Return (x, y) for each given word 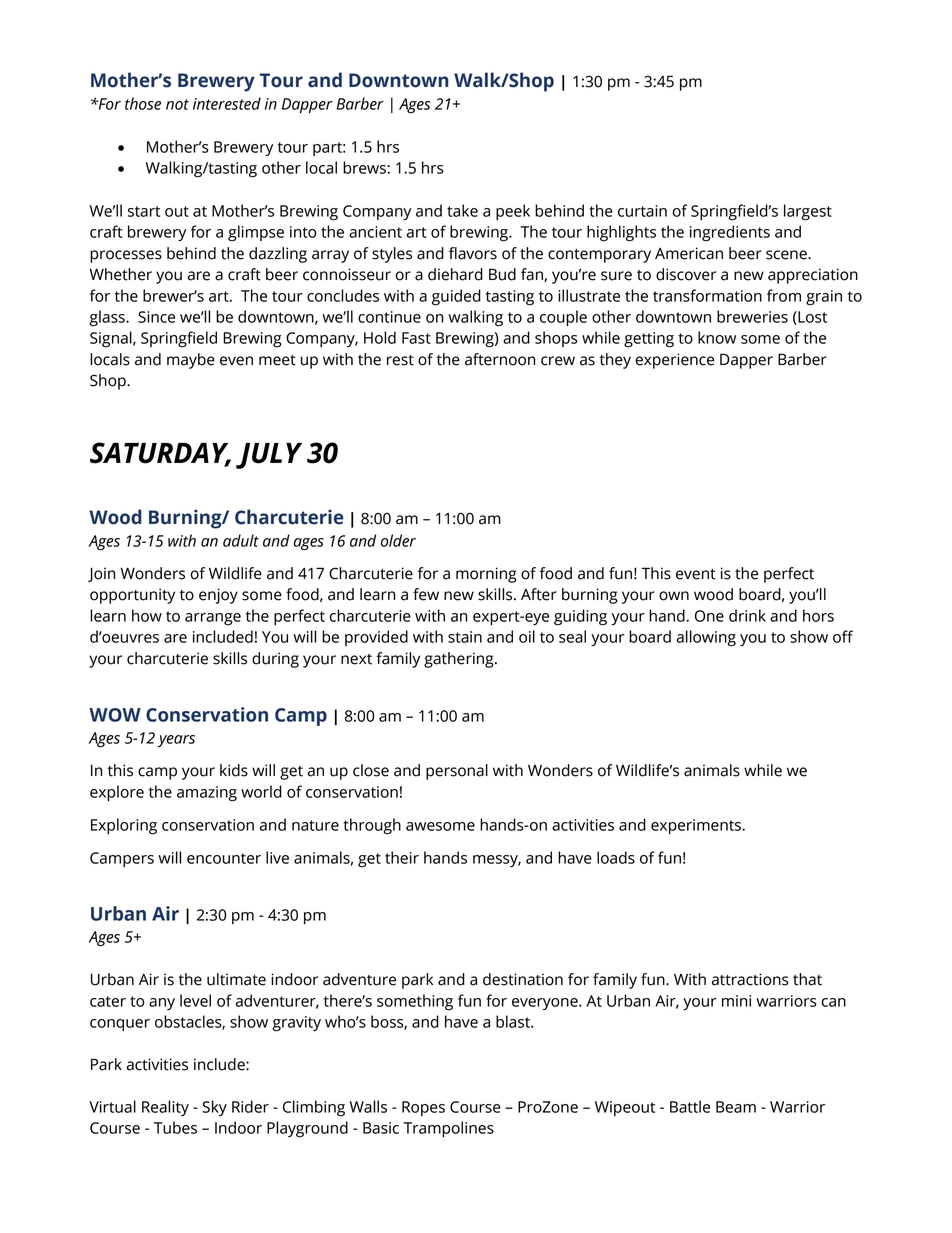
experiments (697, 826)
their (402, 857)
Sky (214, 1108)
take (462, 210)
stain (465, 637)
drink (747, 615)
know (717, 337)
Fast (416, 338)
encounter (224, 858)
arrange (213, 619)
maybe (191, 361)
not (177, 104)
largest (808, 212)
